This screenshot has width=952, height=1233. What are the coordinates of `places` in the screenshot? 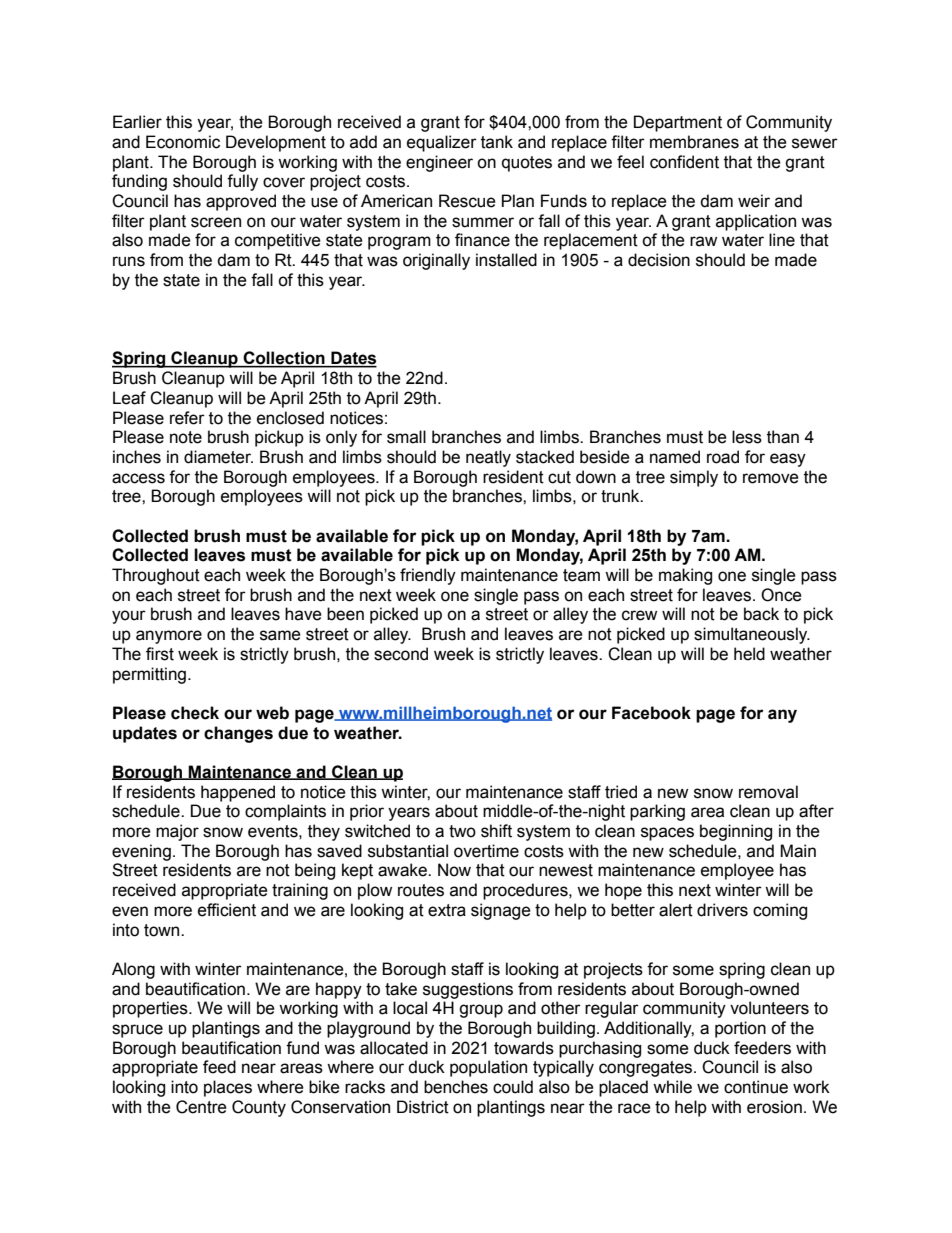 It's located at (228, 1088).
